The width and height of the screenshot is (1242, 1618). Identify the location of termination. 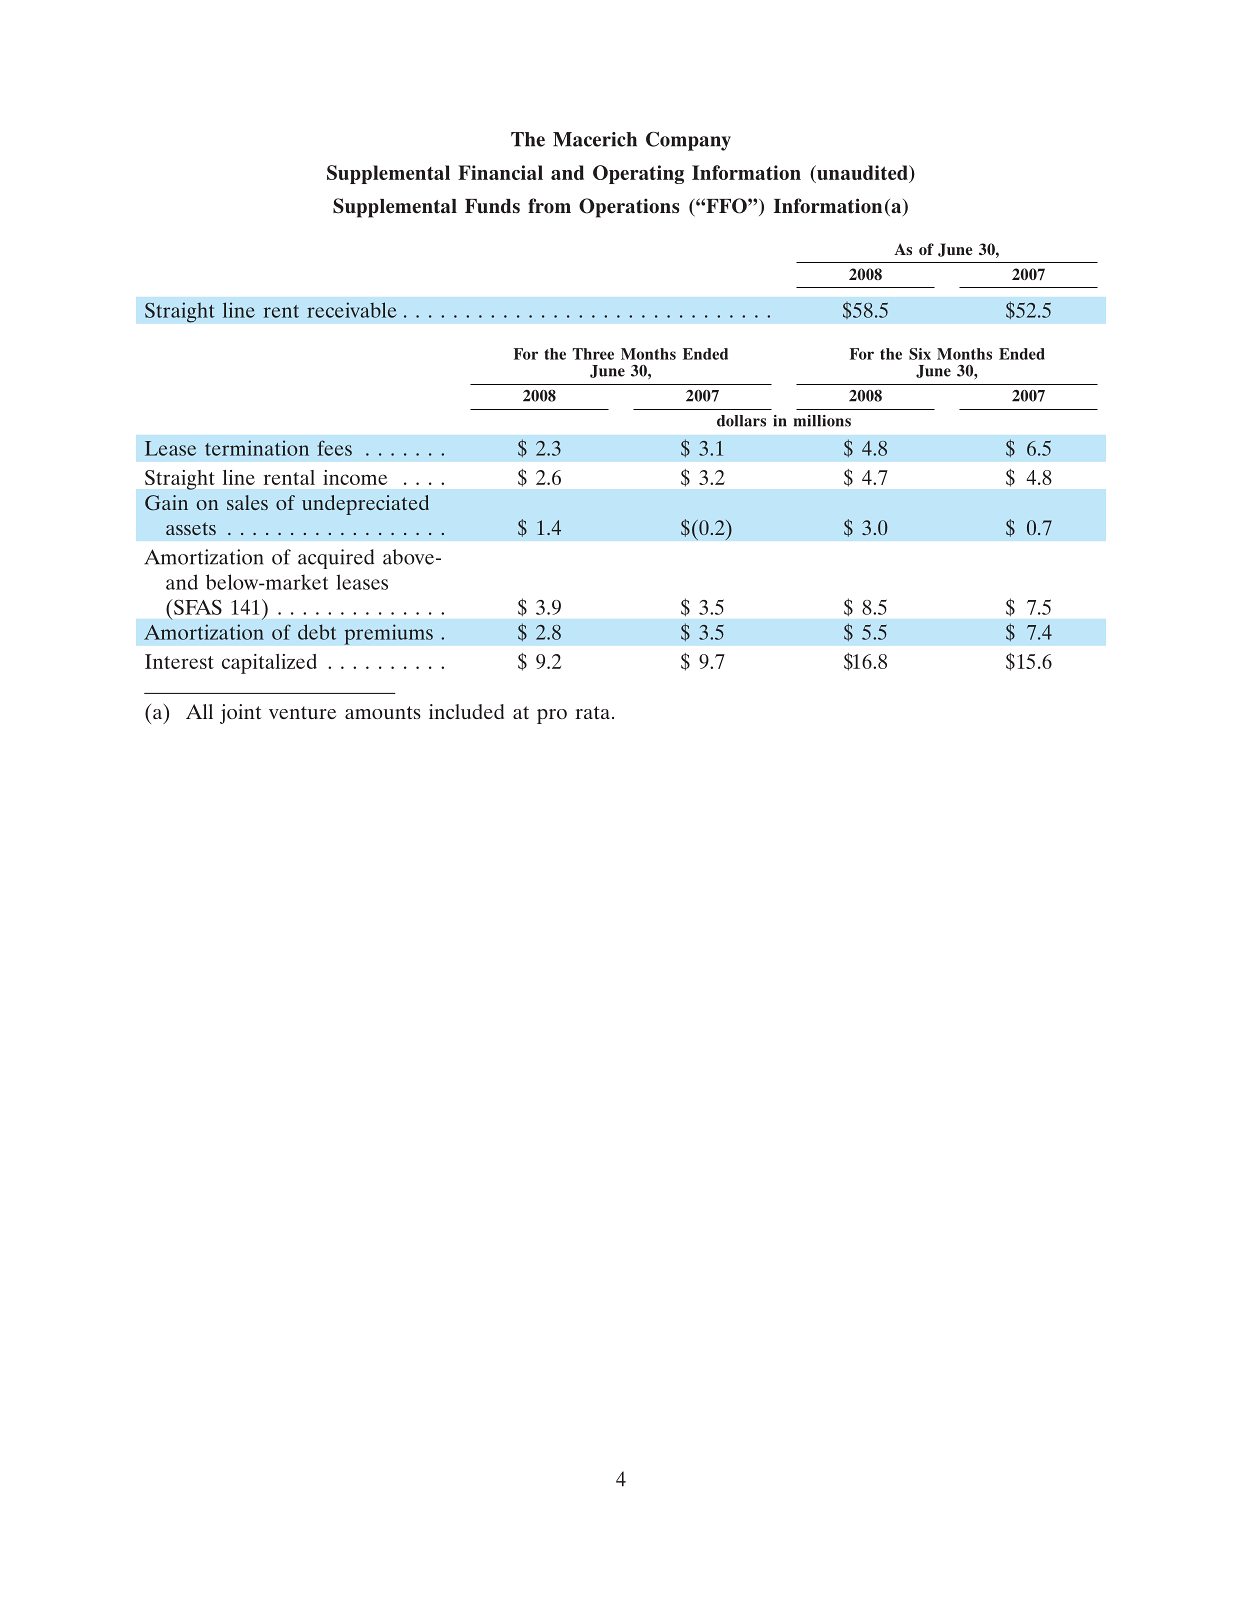
(257, 448).
